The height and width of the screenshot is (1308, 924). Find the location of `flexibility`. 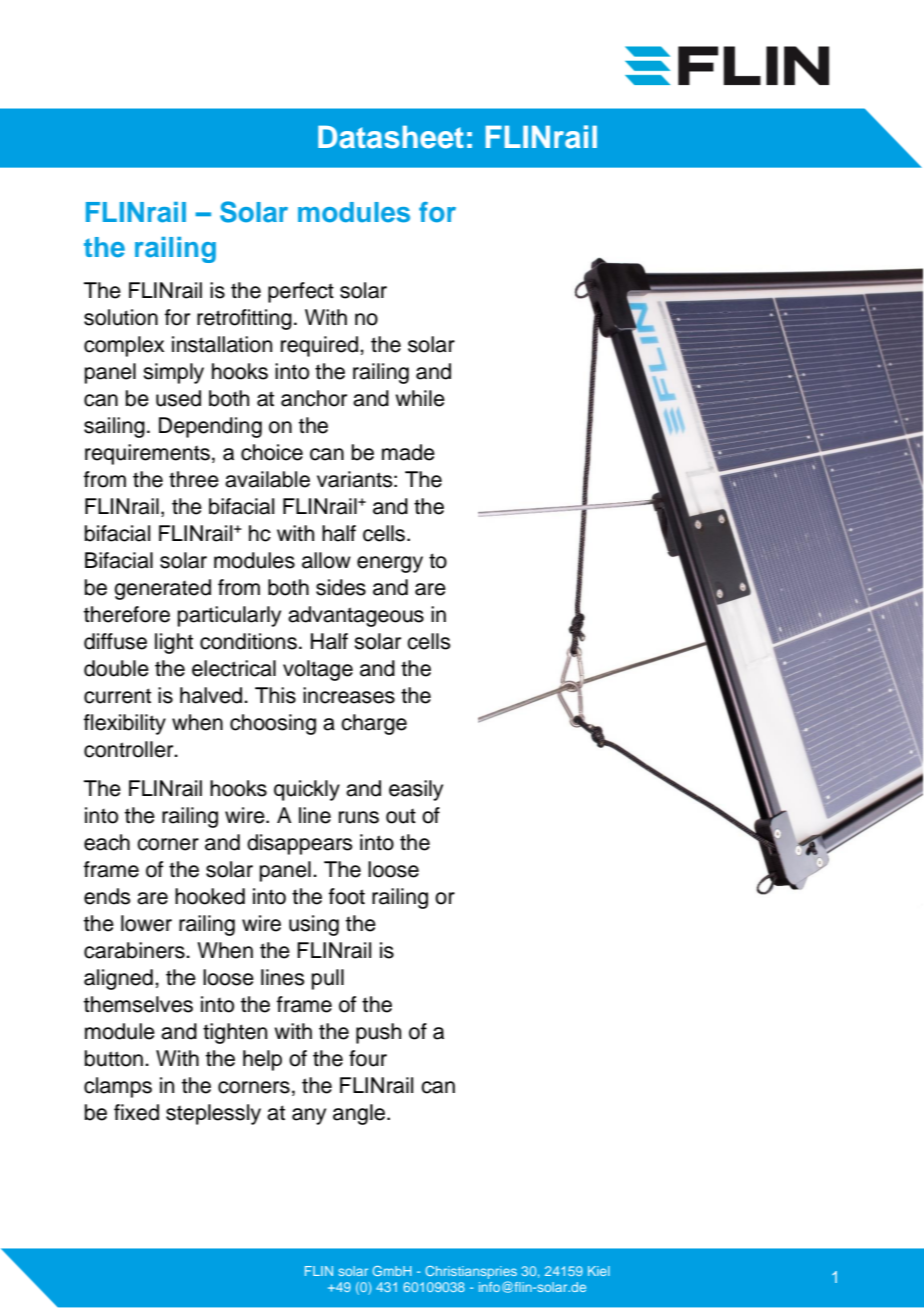

flexibility is located at coordinates (125, 724).
